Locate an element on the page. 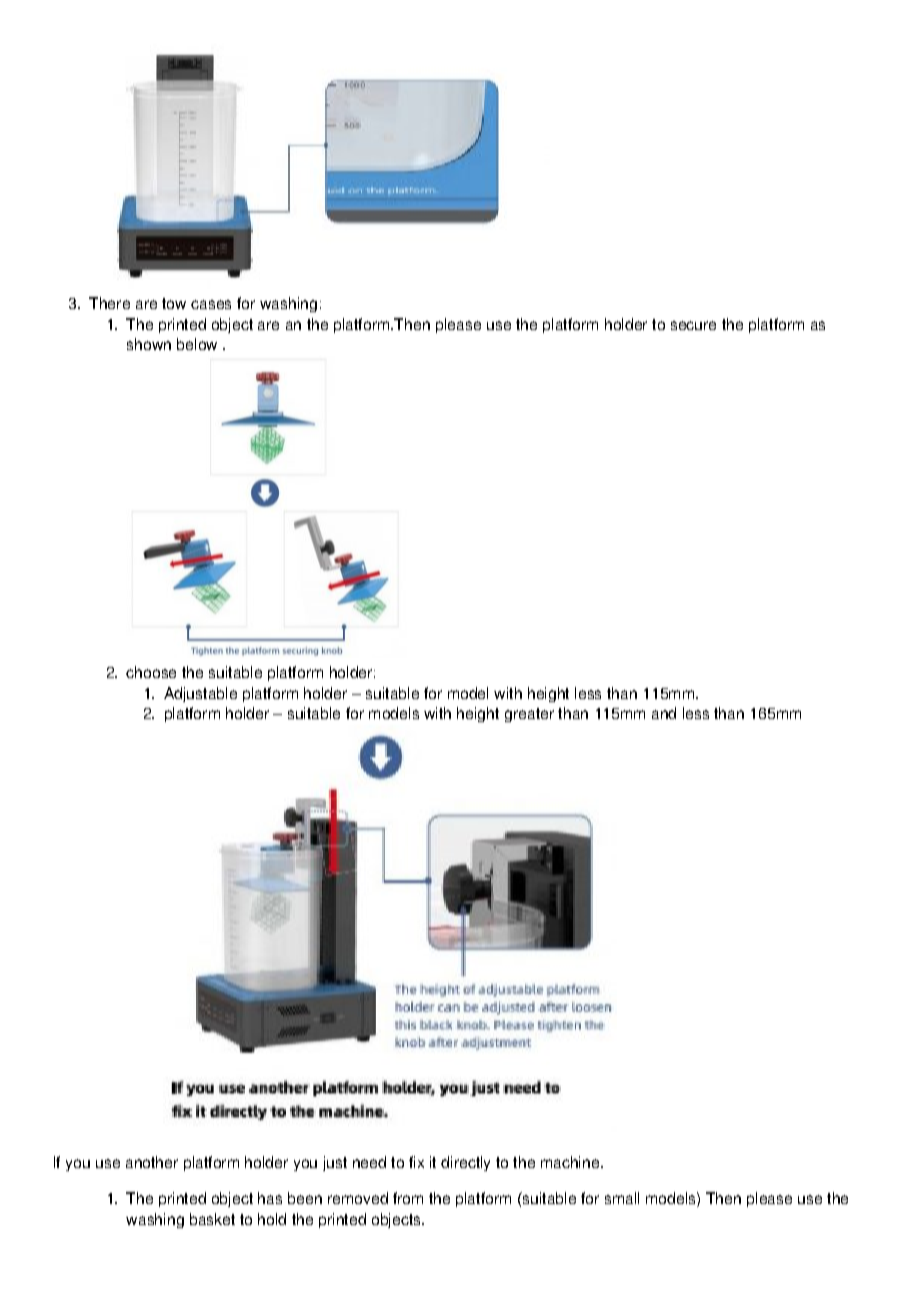 This page has height=1308, width=924. another is located at coordinates (152, 1162).
